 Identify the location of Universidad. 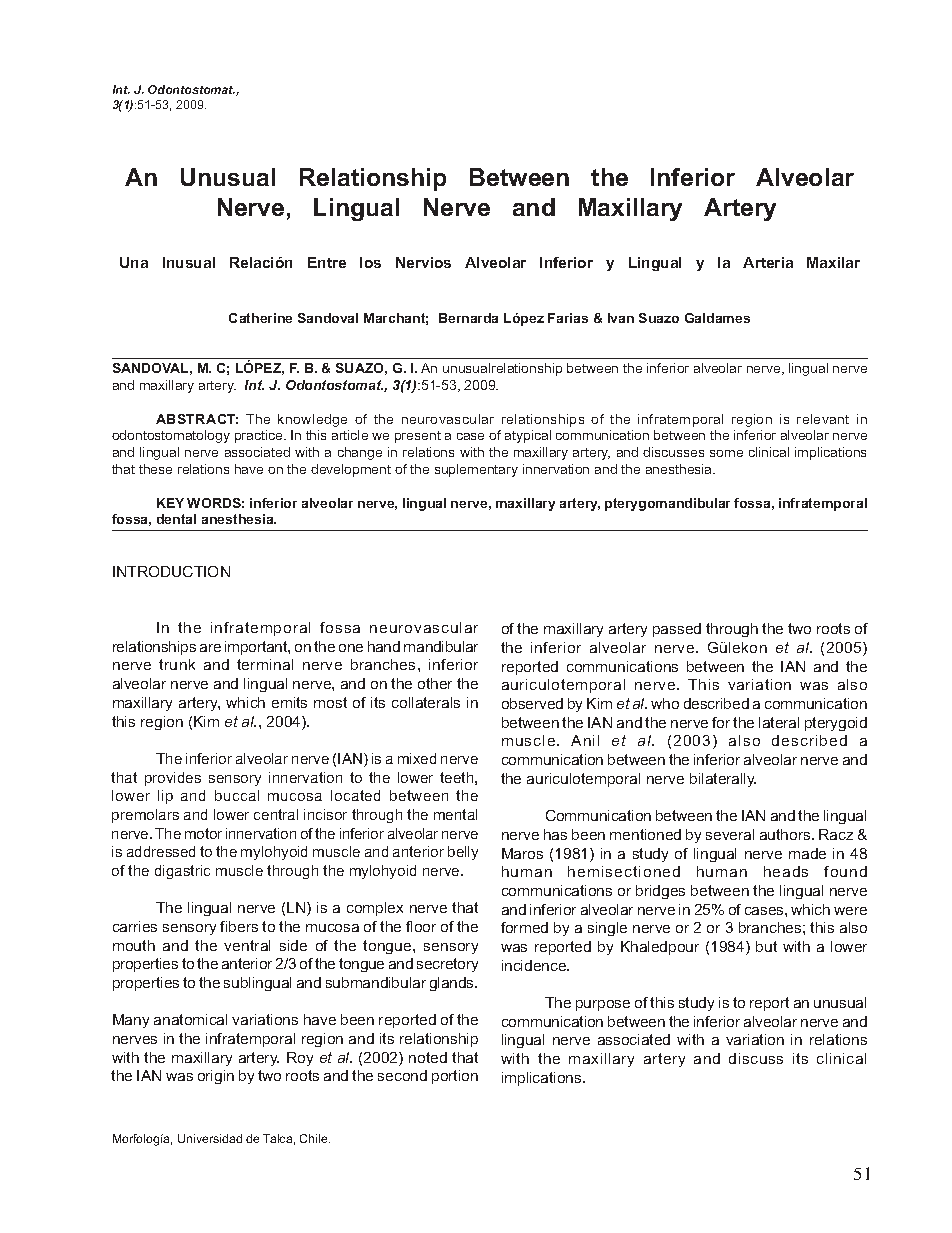
(210, 1138).
